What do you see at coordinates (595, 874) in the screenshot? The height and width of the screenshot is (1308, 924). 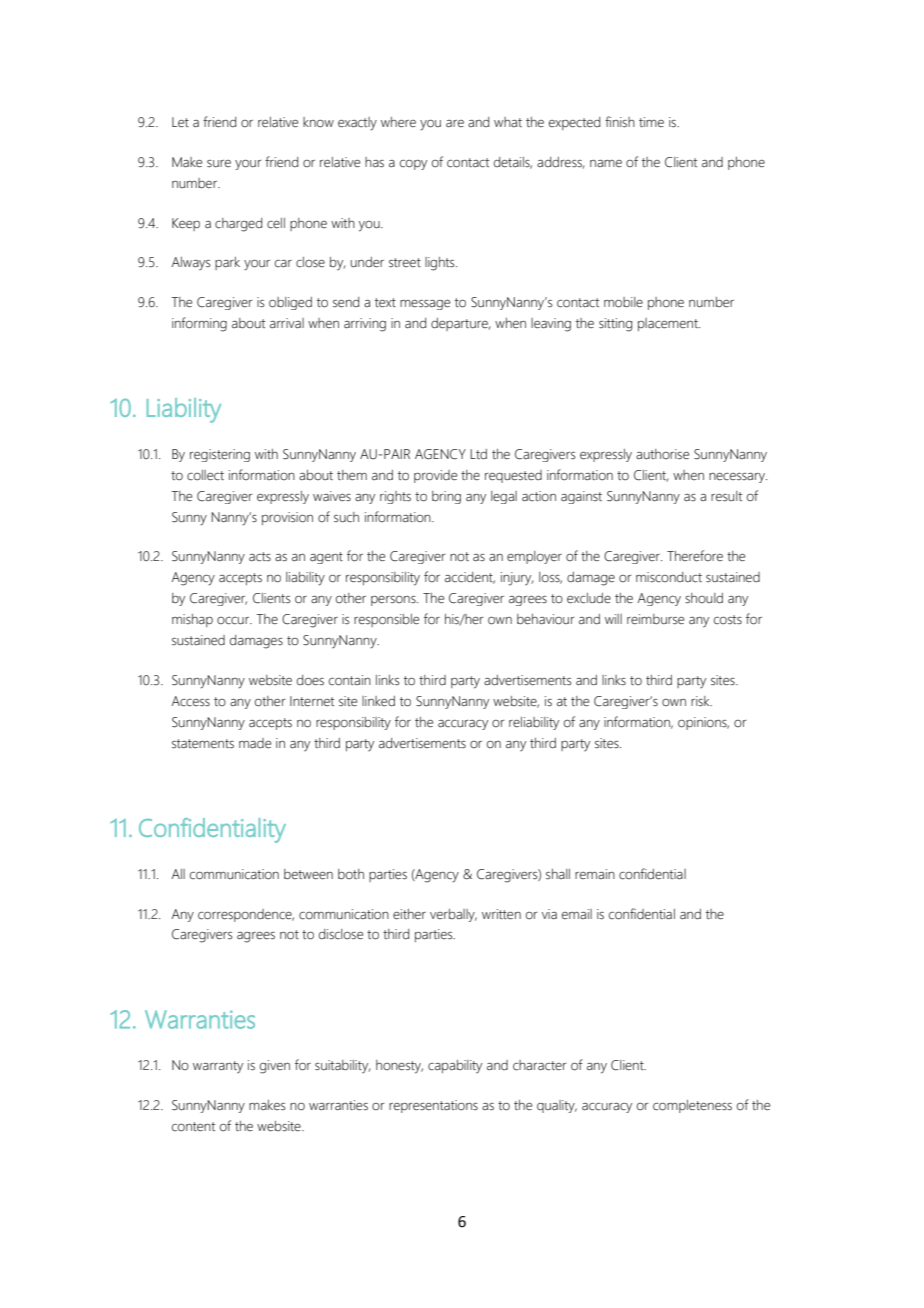 I see `remain` at bounding box center [595, 874].
